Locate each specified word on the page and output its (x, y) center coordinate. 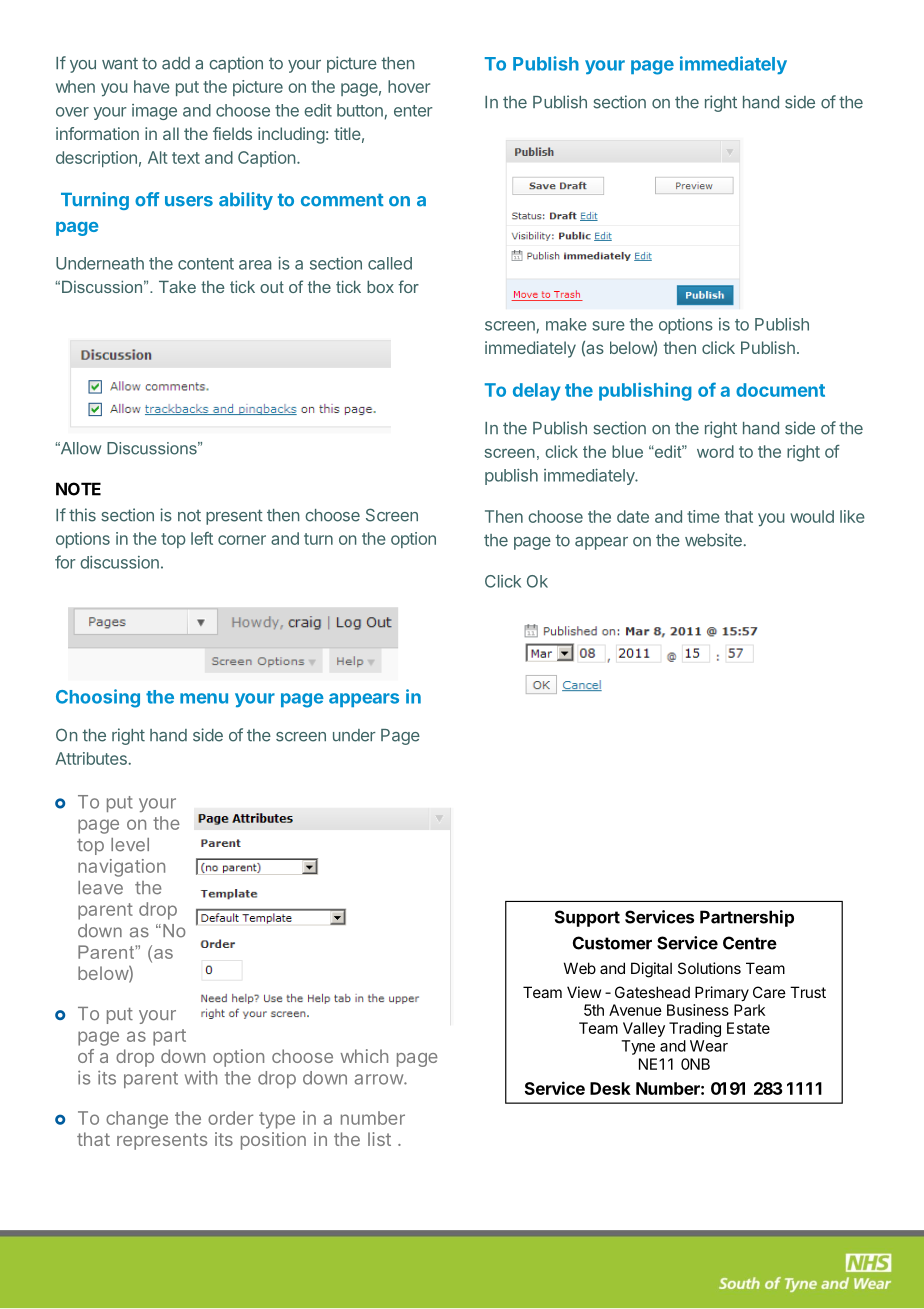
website (713, 540)
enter (413, 111)
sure (608, 326)
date (633, 516)
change (137, 1120)
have (152, 86)
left (202, 538)
